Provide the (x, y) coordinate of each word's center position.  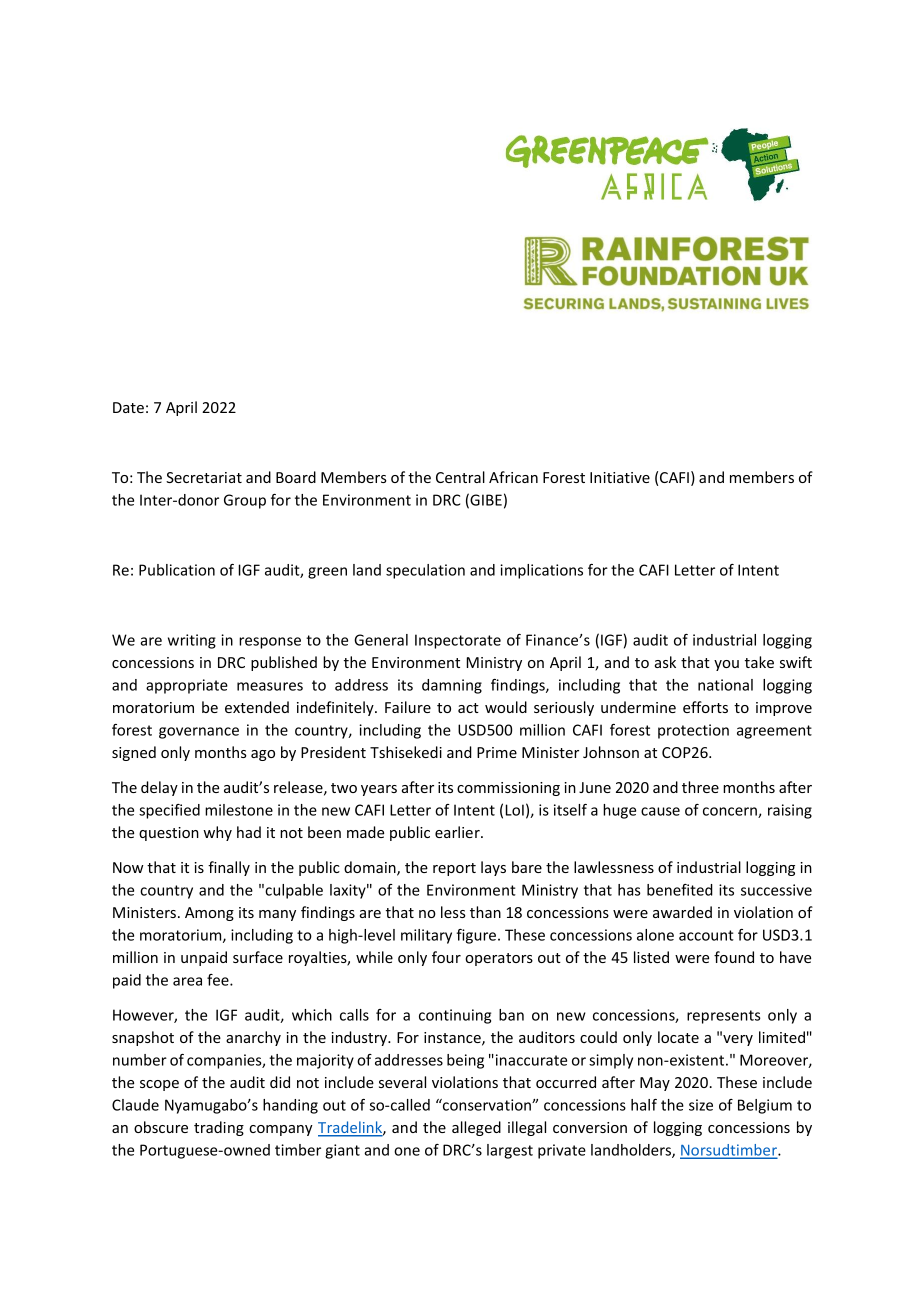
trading (219, 1128)
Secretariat (204, 477)
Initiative (620, 477)
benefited (680, 890)
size (701, 1105)
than (485, 912)
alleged (476, 1128)
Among (209, 914)
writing (192, 641)
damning (452, 686)
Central (460, 477)
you (726, 665)
